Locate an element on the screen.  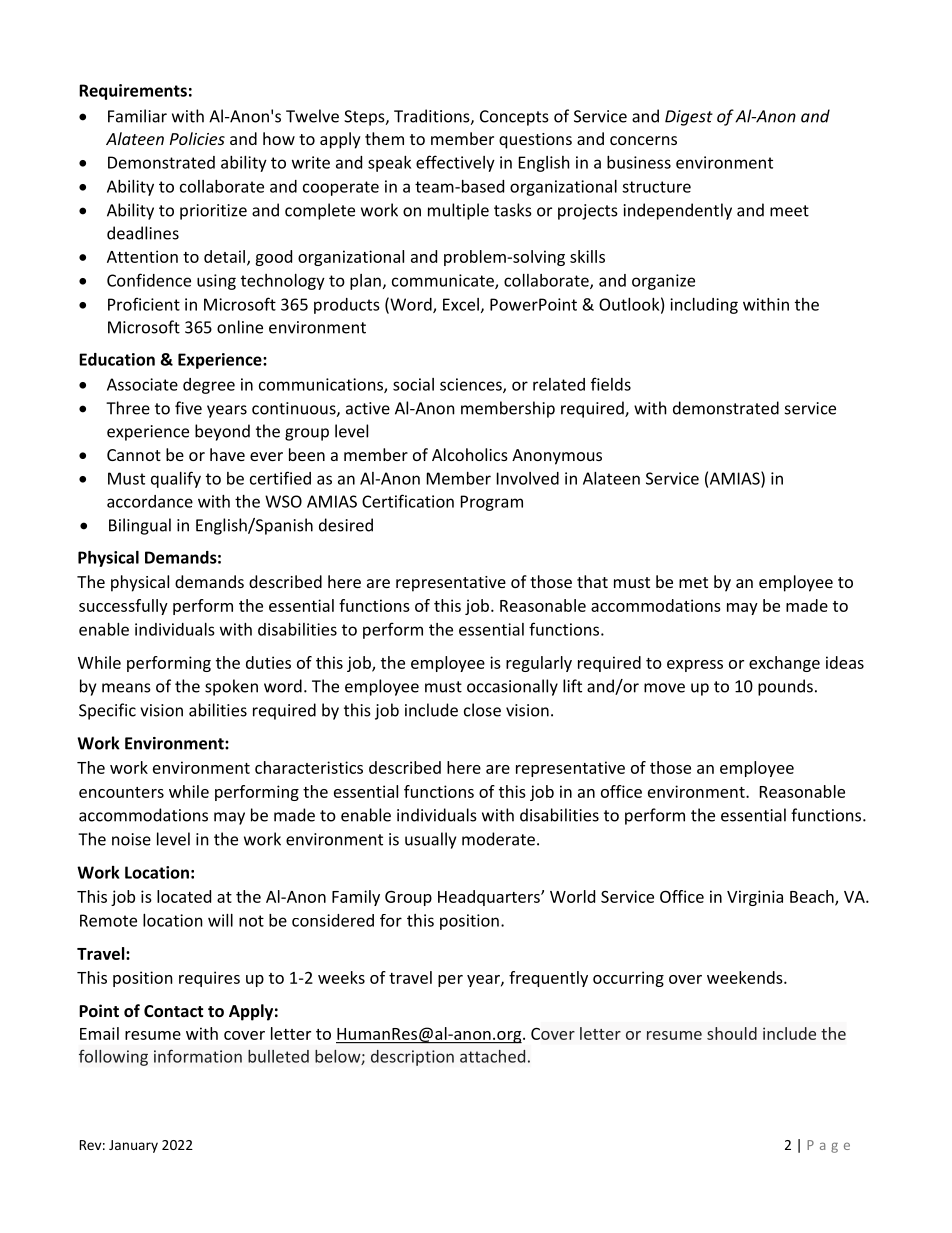
exchange is located at coordinates (784, 664).
